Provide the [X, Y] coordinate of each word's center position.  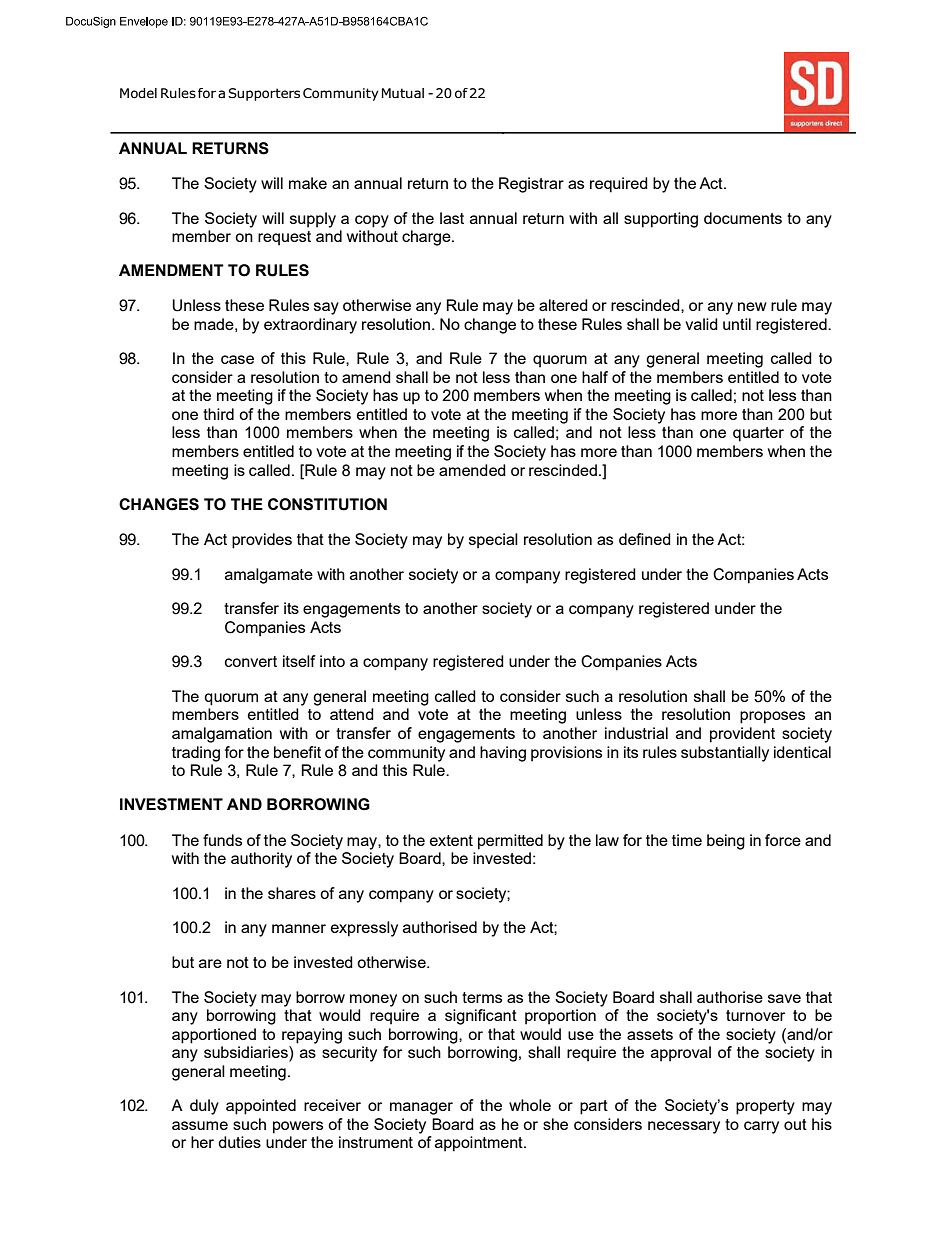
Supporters [264, 94]
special [493, 541]
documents [743, 218]
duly [204, 1107]
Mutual [403, 93]
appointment [480, 1144]
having [503, 754]
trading [196, 754]
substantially [725, 754]
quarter [758, 434]
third [218, 414]
